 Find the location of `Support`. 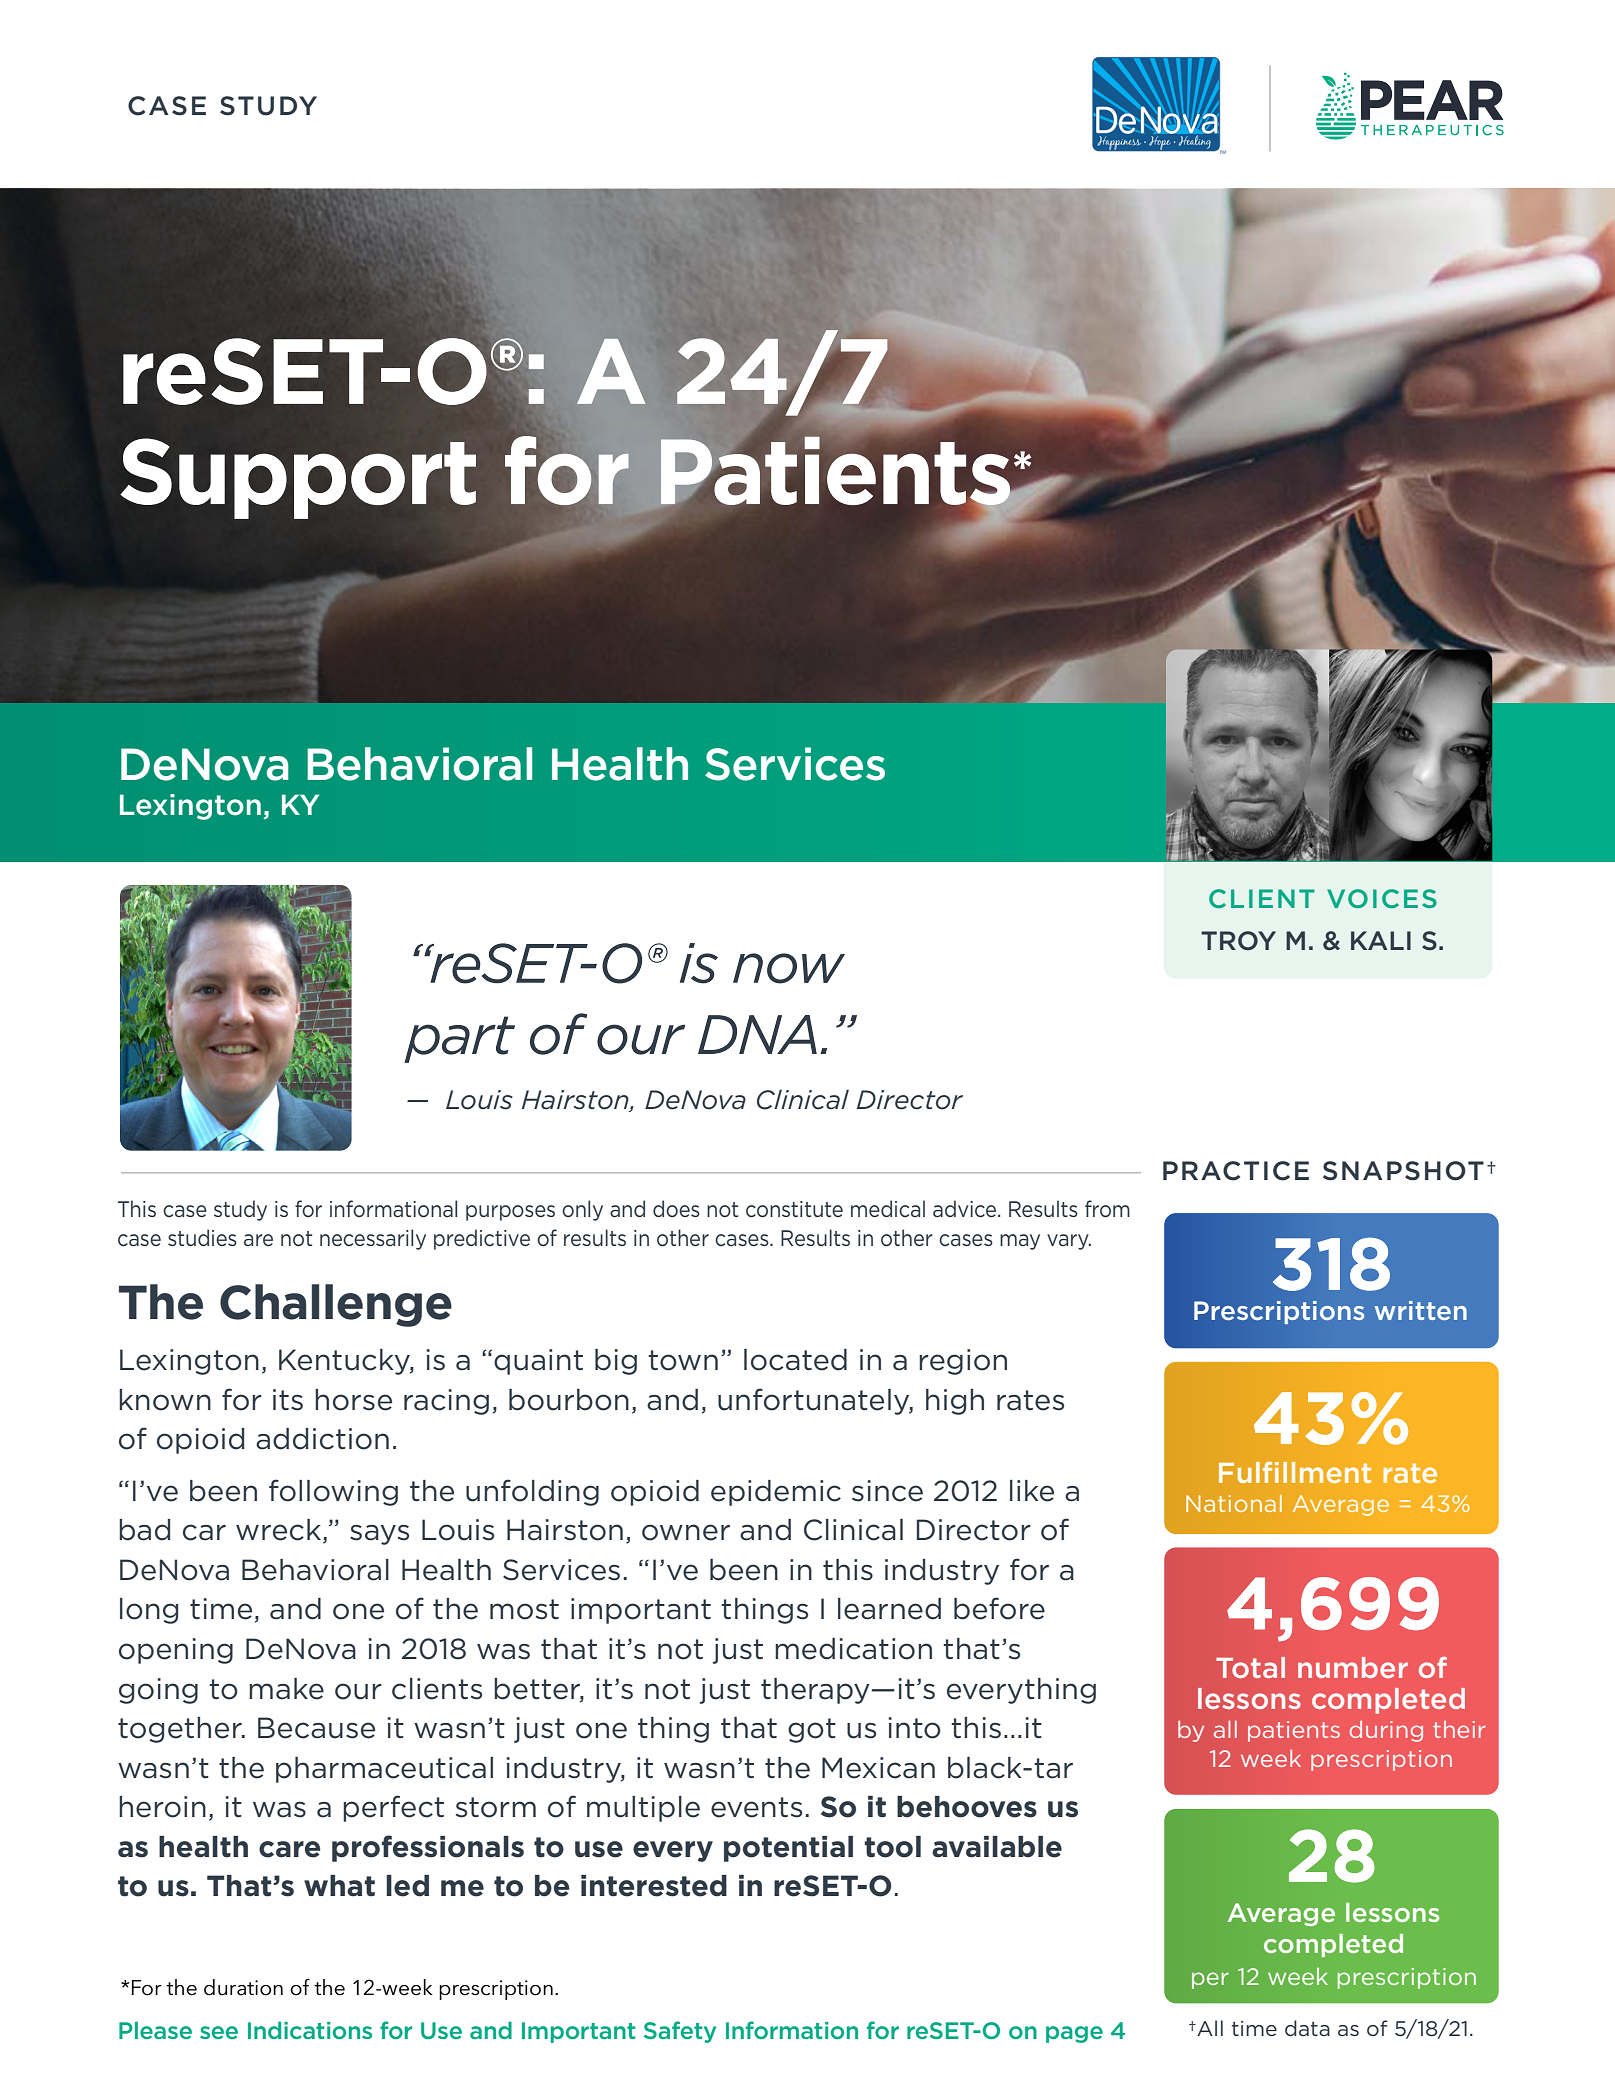

Support is located at coordinates (298, 478).
